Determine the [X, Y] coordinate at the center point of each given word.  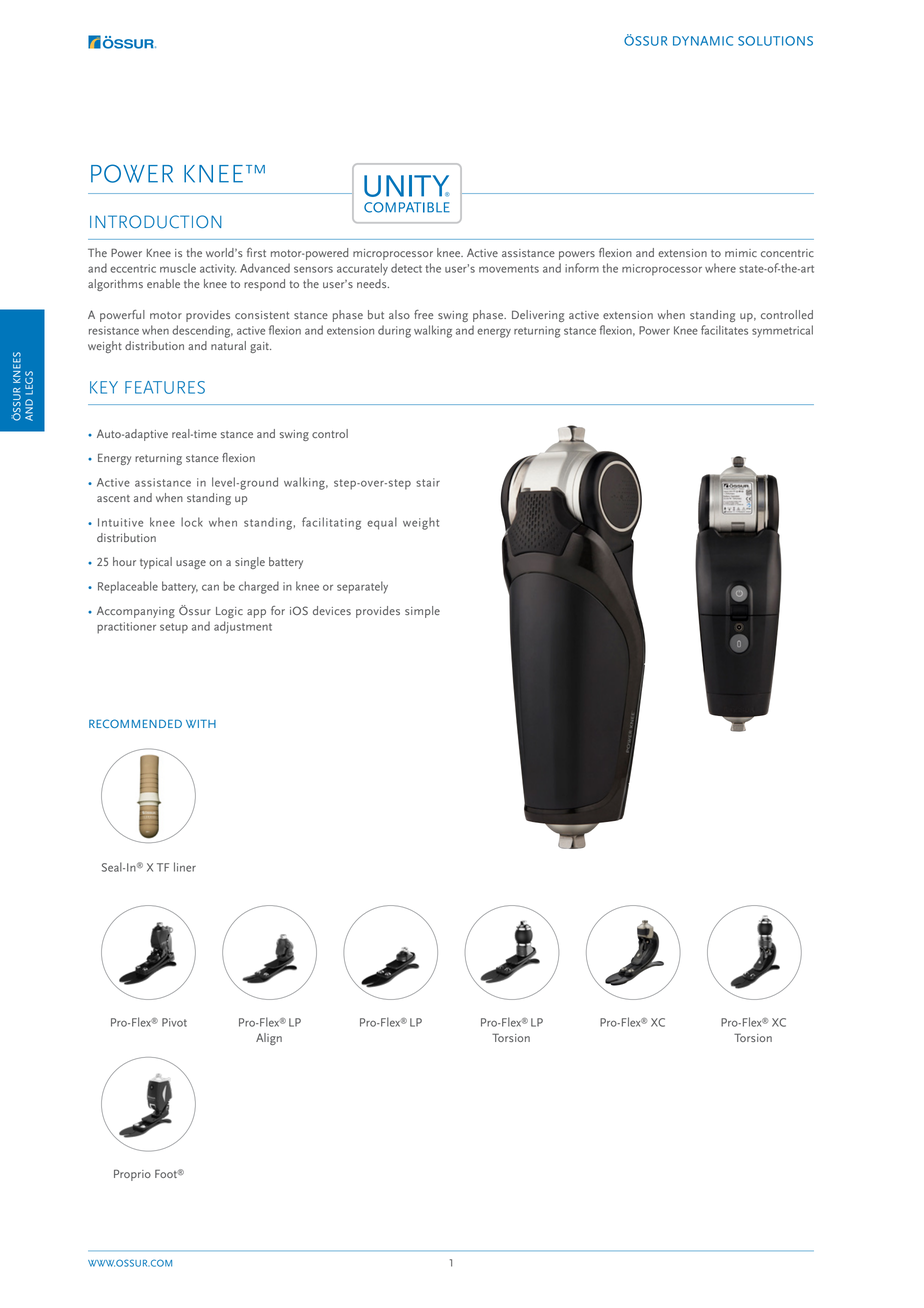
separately [362, 587]
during [394, 331]
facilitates [724, 330]
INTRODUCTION [155, 222]
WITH [201, 723]
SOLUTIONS [775, 41]
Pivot [174, 1022]
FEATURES [165, 387]
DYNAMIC [703, 41]
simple [422, 612]
